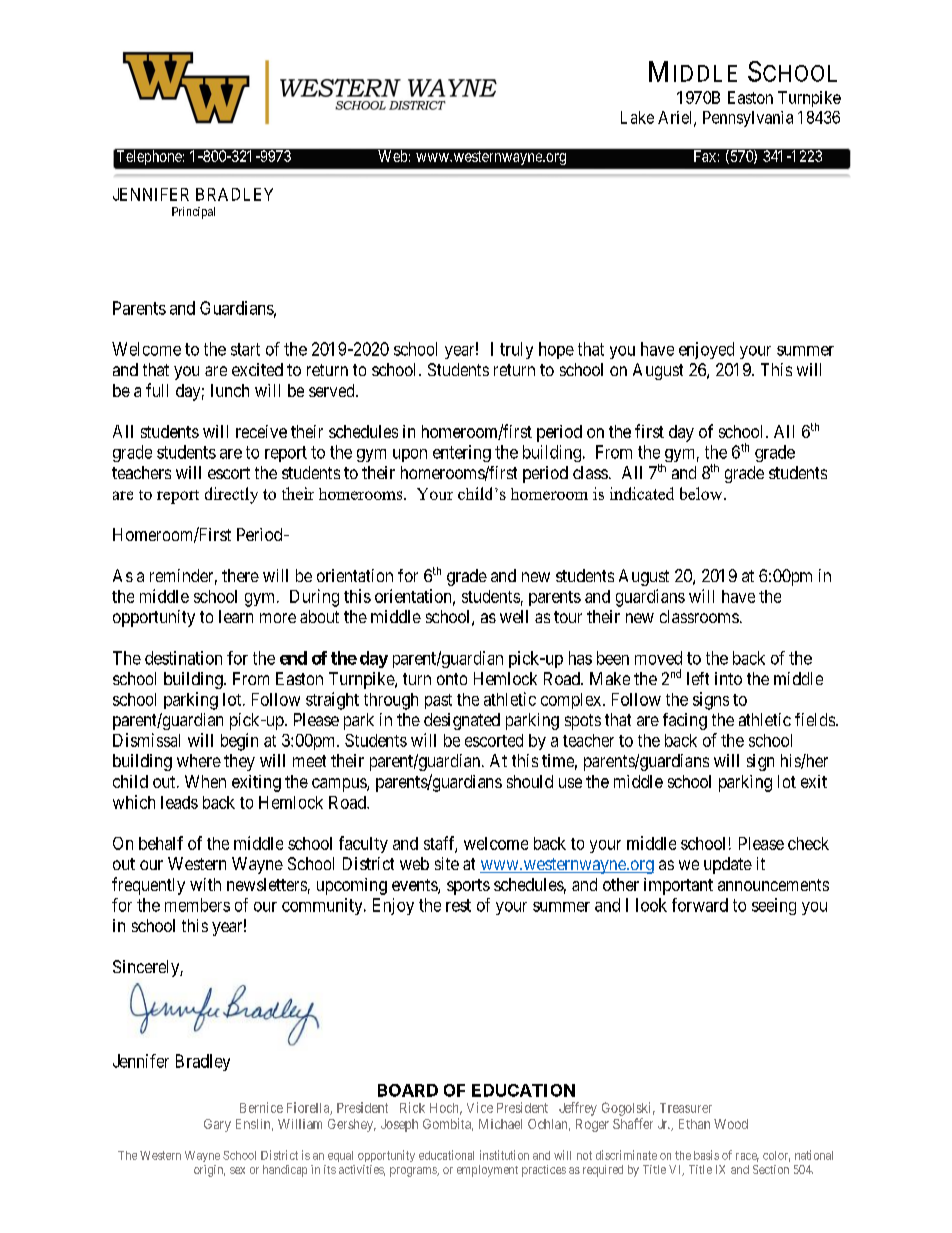  Describe the element at coordinates (728, 678) in the image. I see `into` at that location.
